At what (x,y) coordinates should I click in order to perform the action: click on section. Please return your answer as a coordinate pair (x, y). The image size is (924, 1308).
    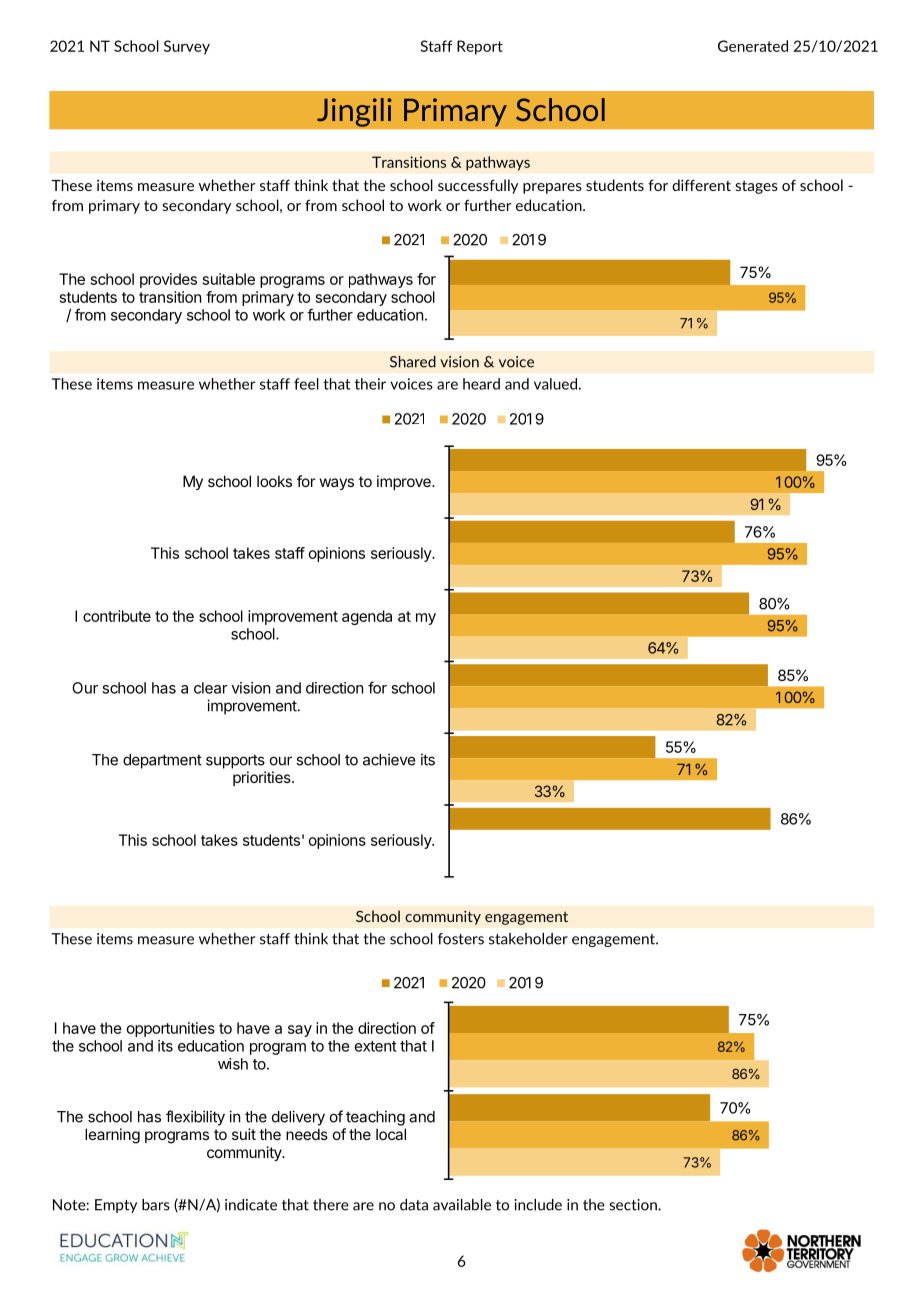
    Looking at the image, I should click on (634, 1205).
